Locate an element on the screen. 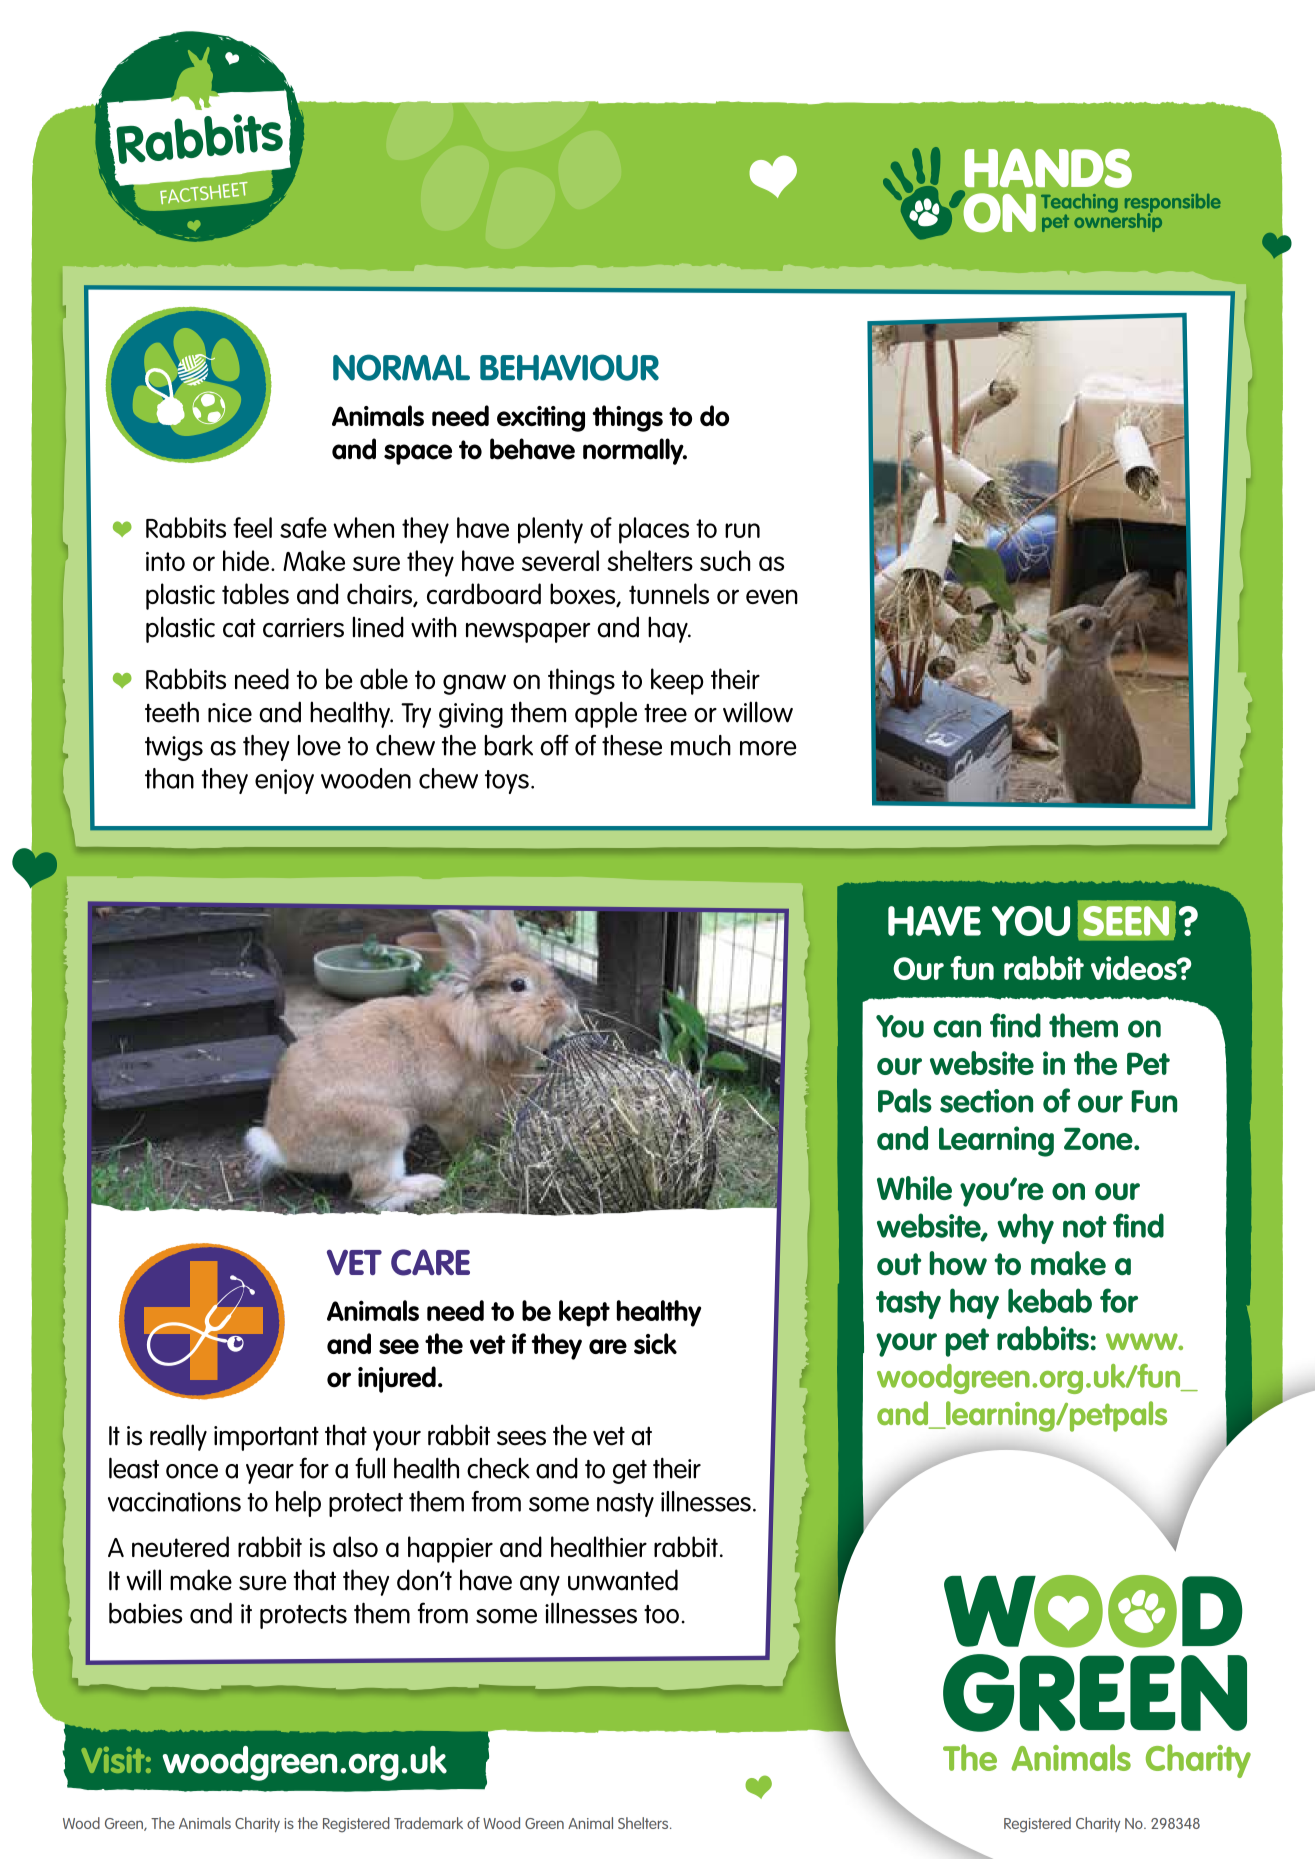 This screenshot has height=1859, width=1315. run is located at coordinates (742, 530).
